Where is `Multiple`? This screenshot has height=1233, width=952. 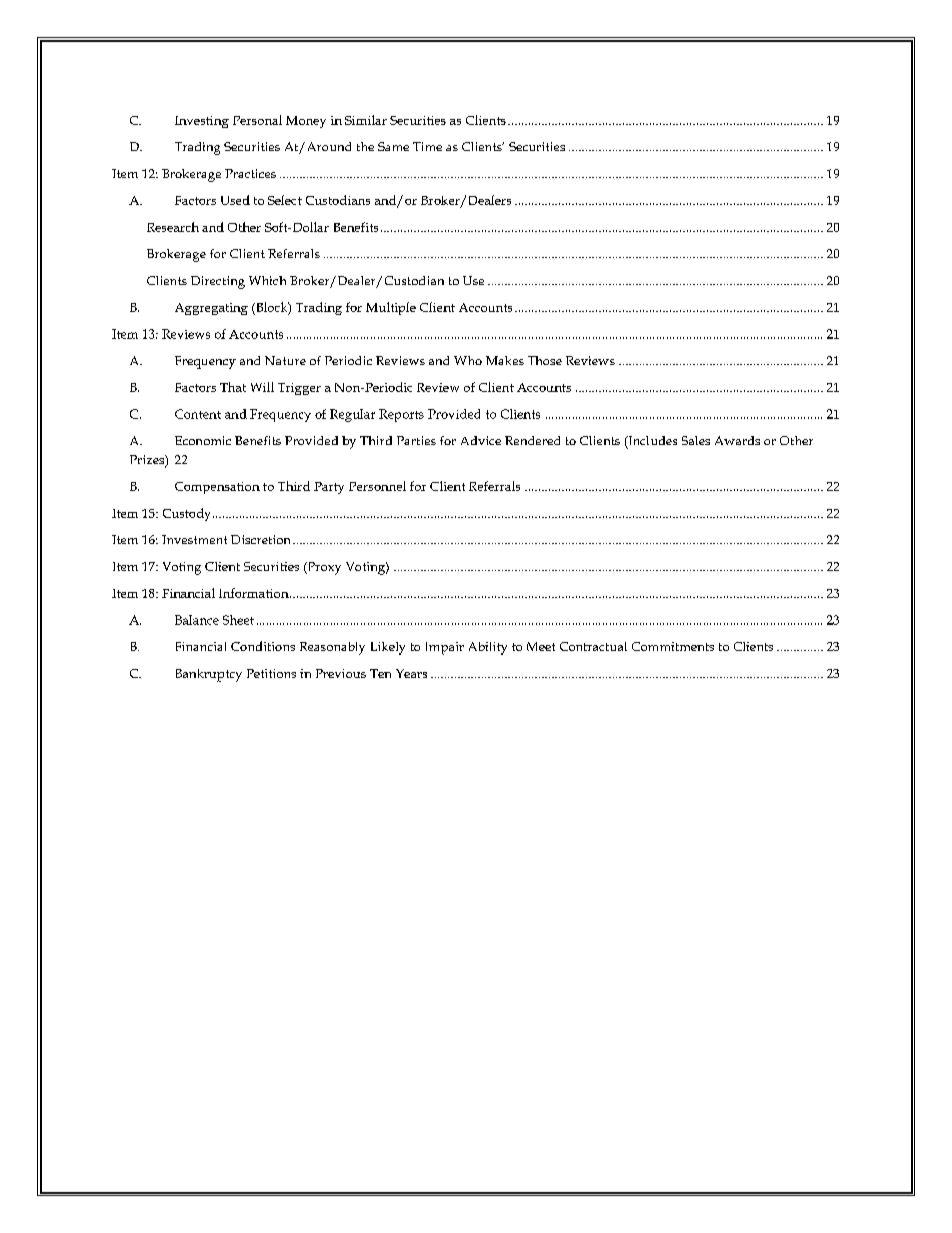
Multiple is located at coordinates (391, 308).
